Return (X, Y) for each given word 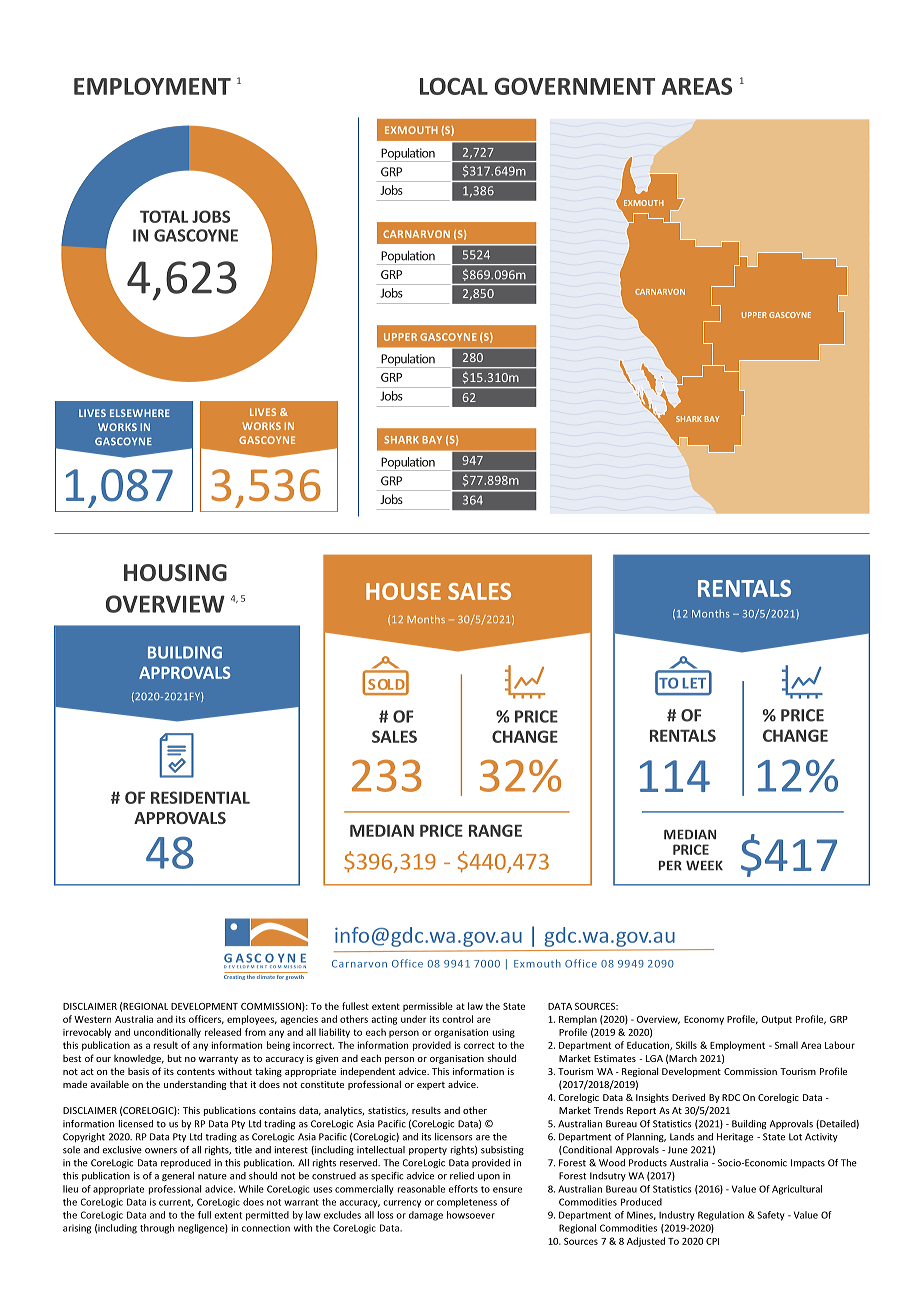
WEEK (704, 866)
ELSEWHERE (140, 413)
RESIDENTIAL (200, 797)
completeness (467, 1203)
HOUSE (403, 591)
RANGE (495, 830)
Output (776, 1020)
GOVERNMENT (574, 86)
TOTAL (164, 216)
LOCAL (454, 86)
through (157, 1229)
